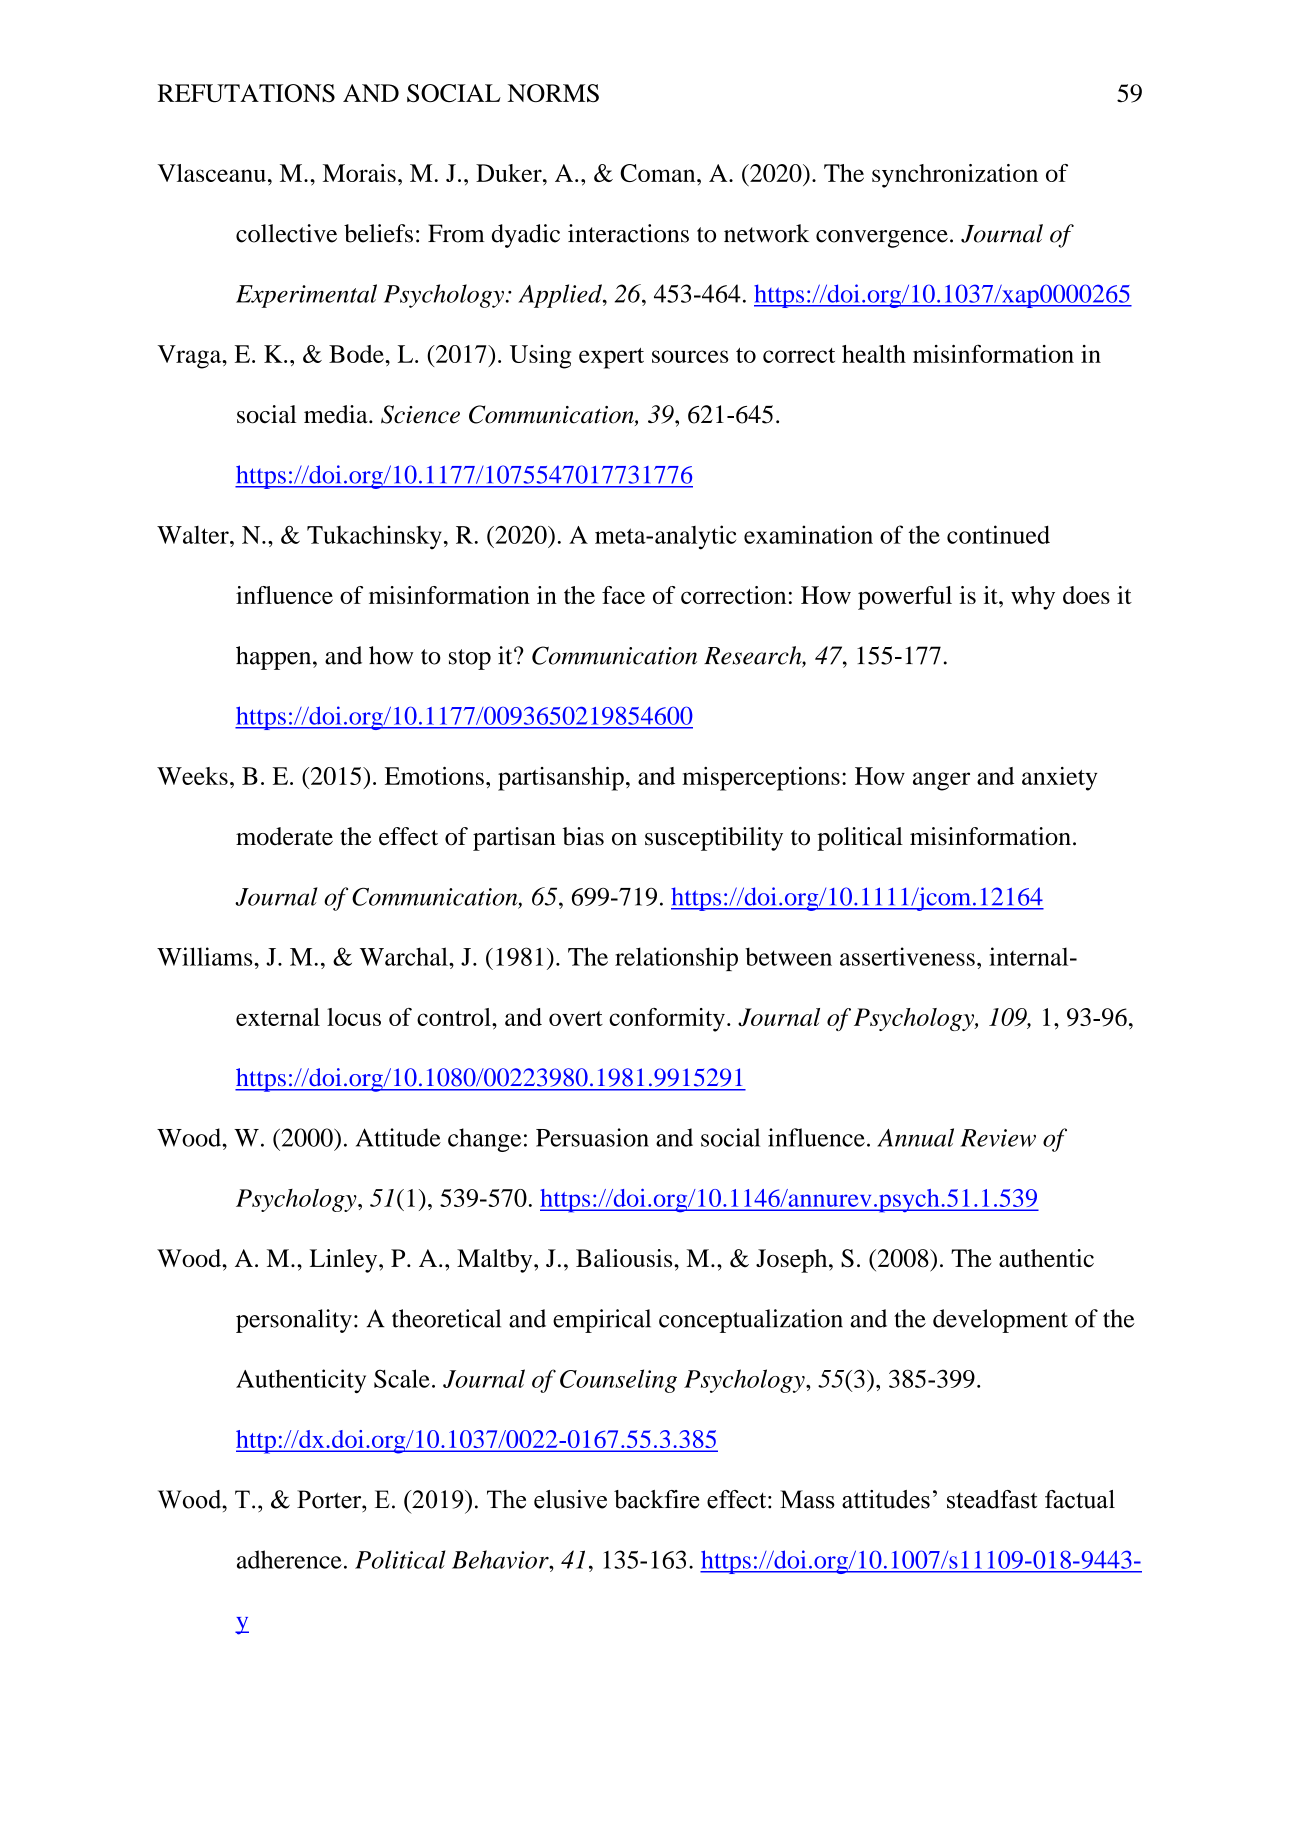 The height and width of the page is (1839, 1300). What do you see at coordinates (284, 836) in the page?
I see `moderate` at bounding box center [284, 836].
